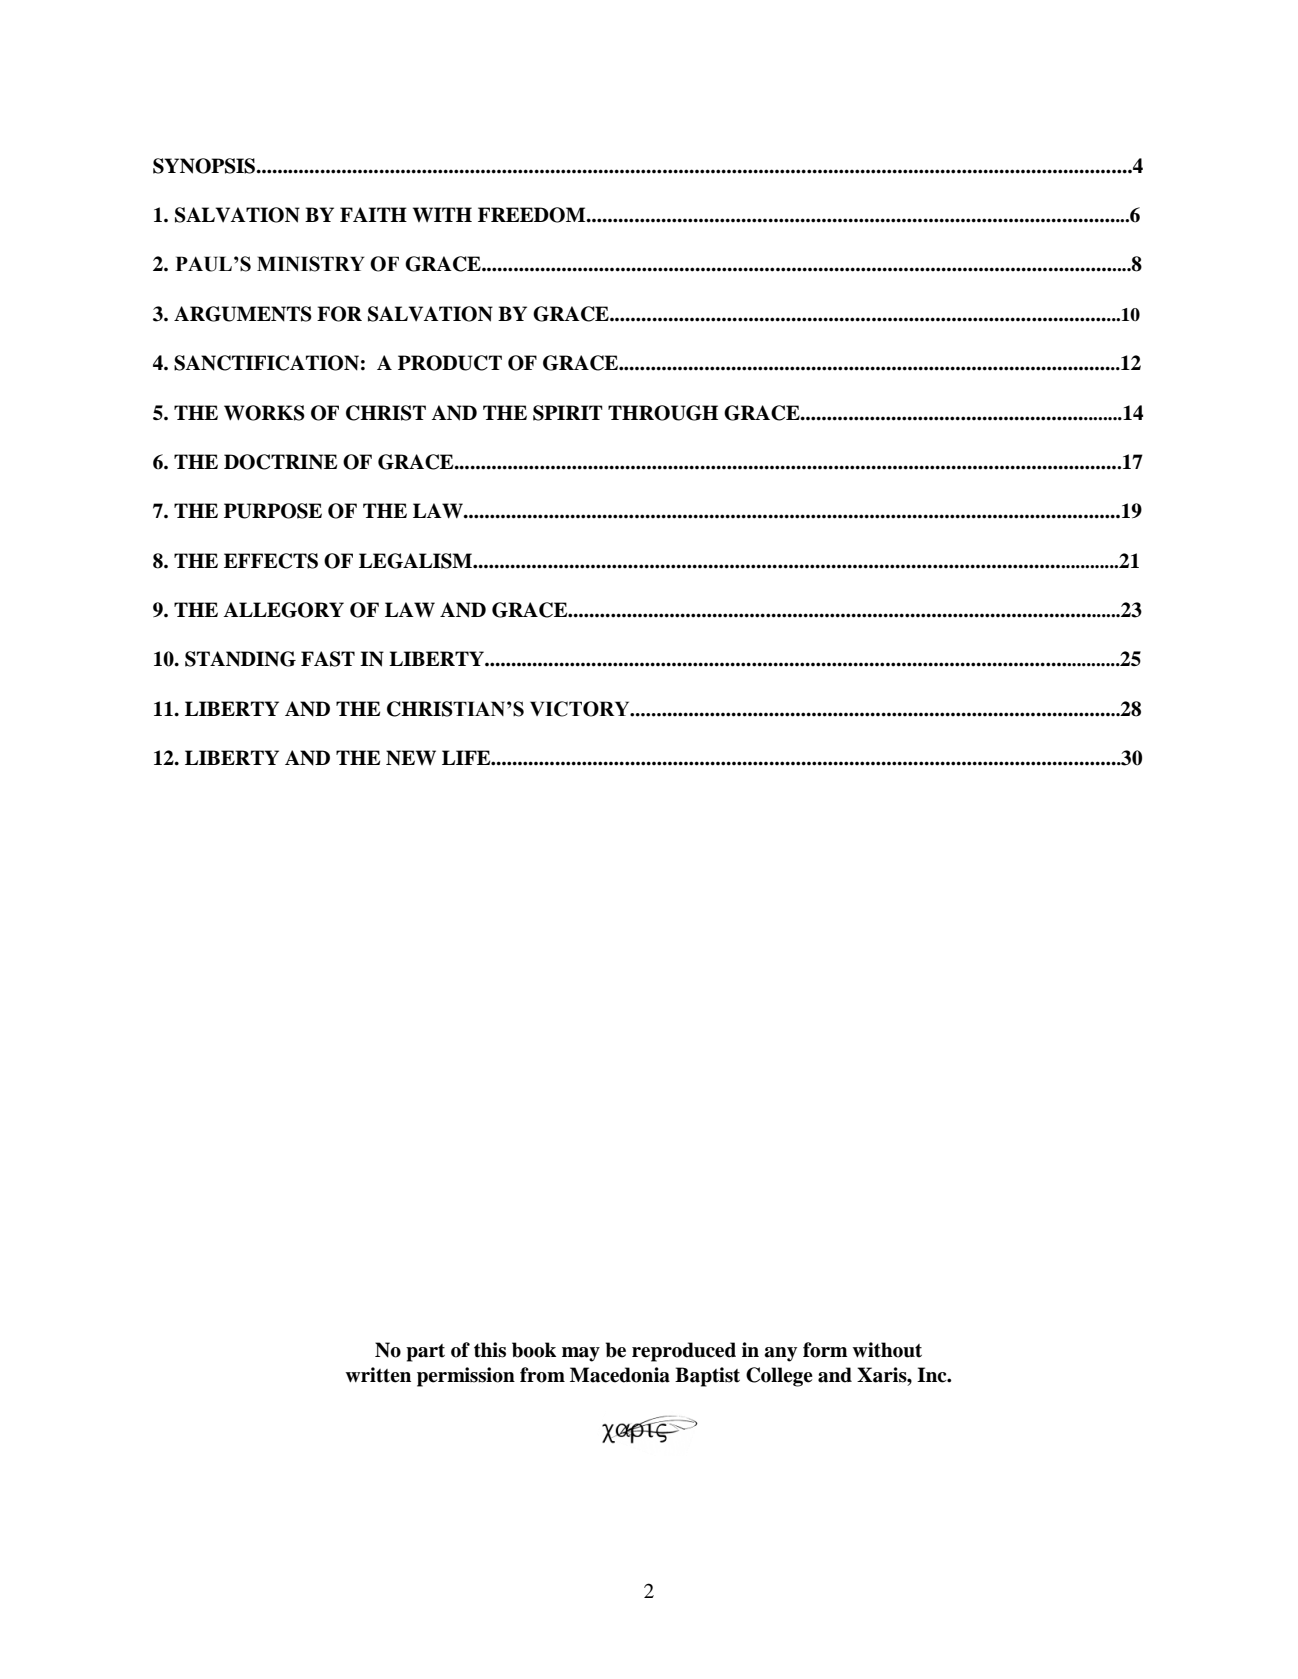 The width and height of the image is (1298, 1679). Describe the element at coordinates (311, 264) in the image. I see `MINISTRY` at that location.
